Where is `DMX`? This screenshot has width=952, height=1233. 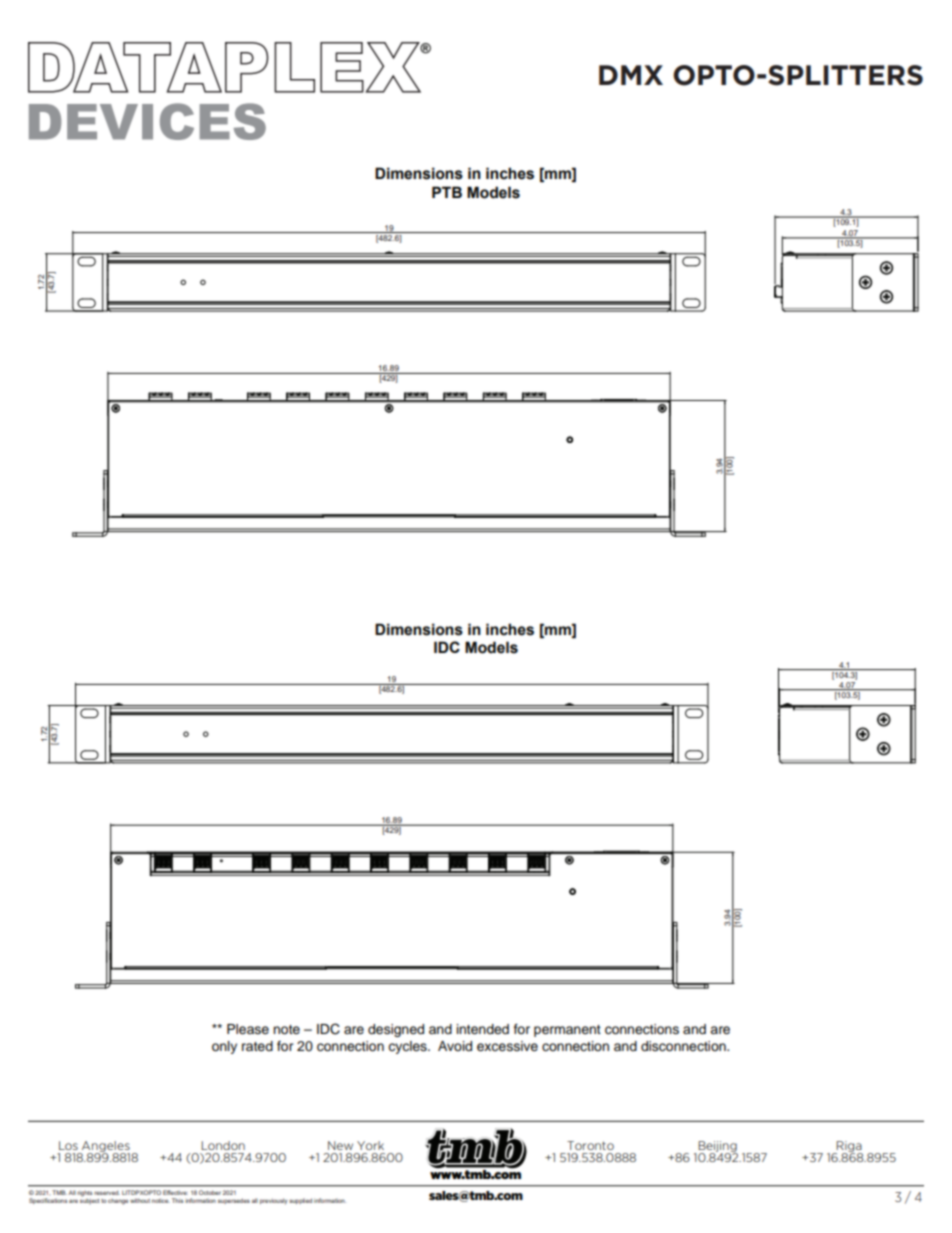 DMX is located at coordinates (631, 75).
